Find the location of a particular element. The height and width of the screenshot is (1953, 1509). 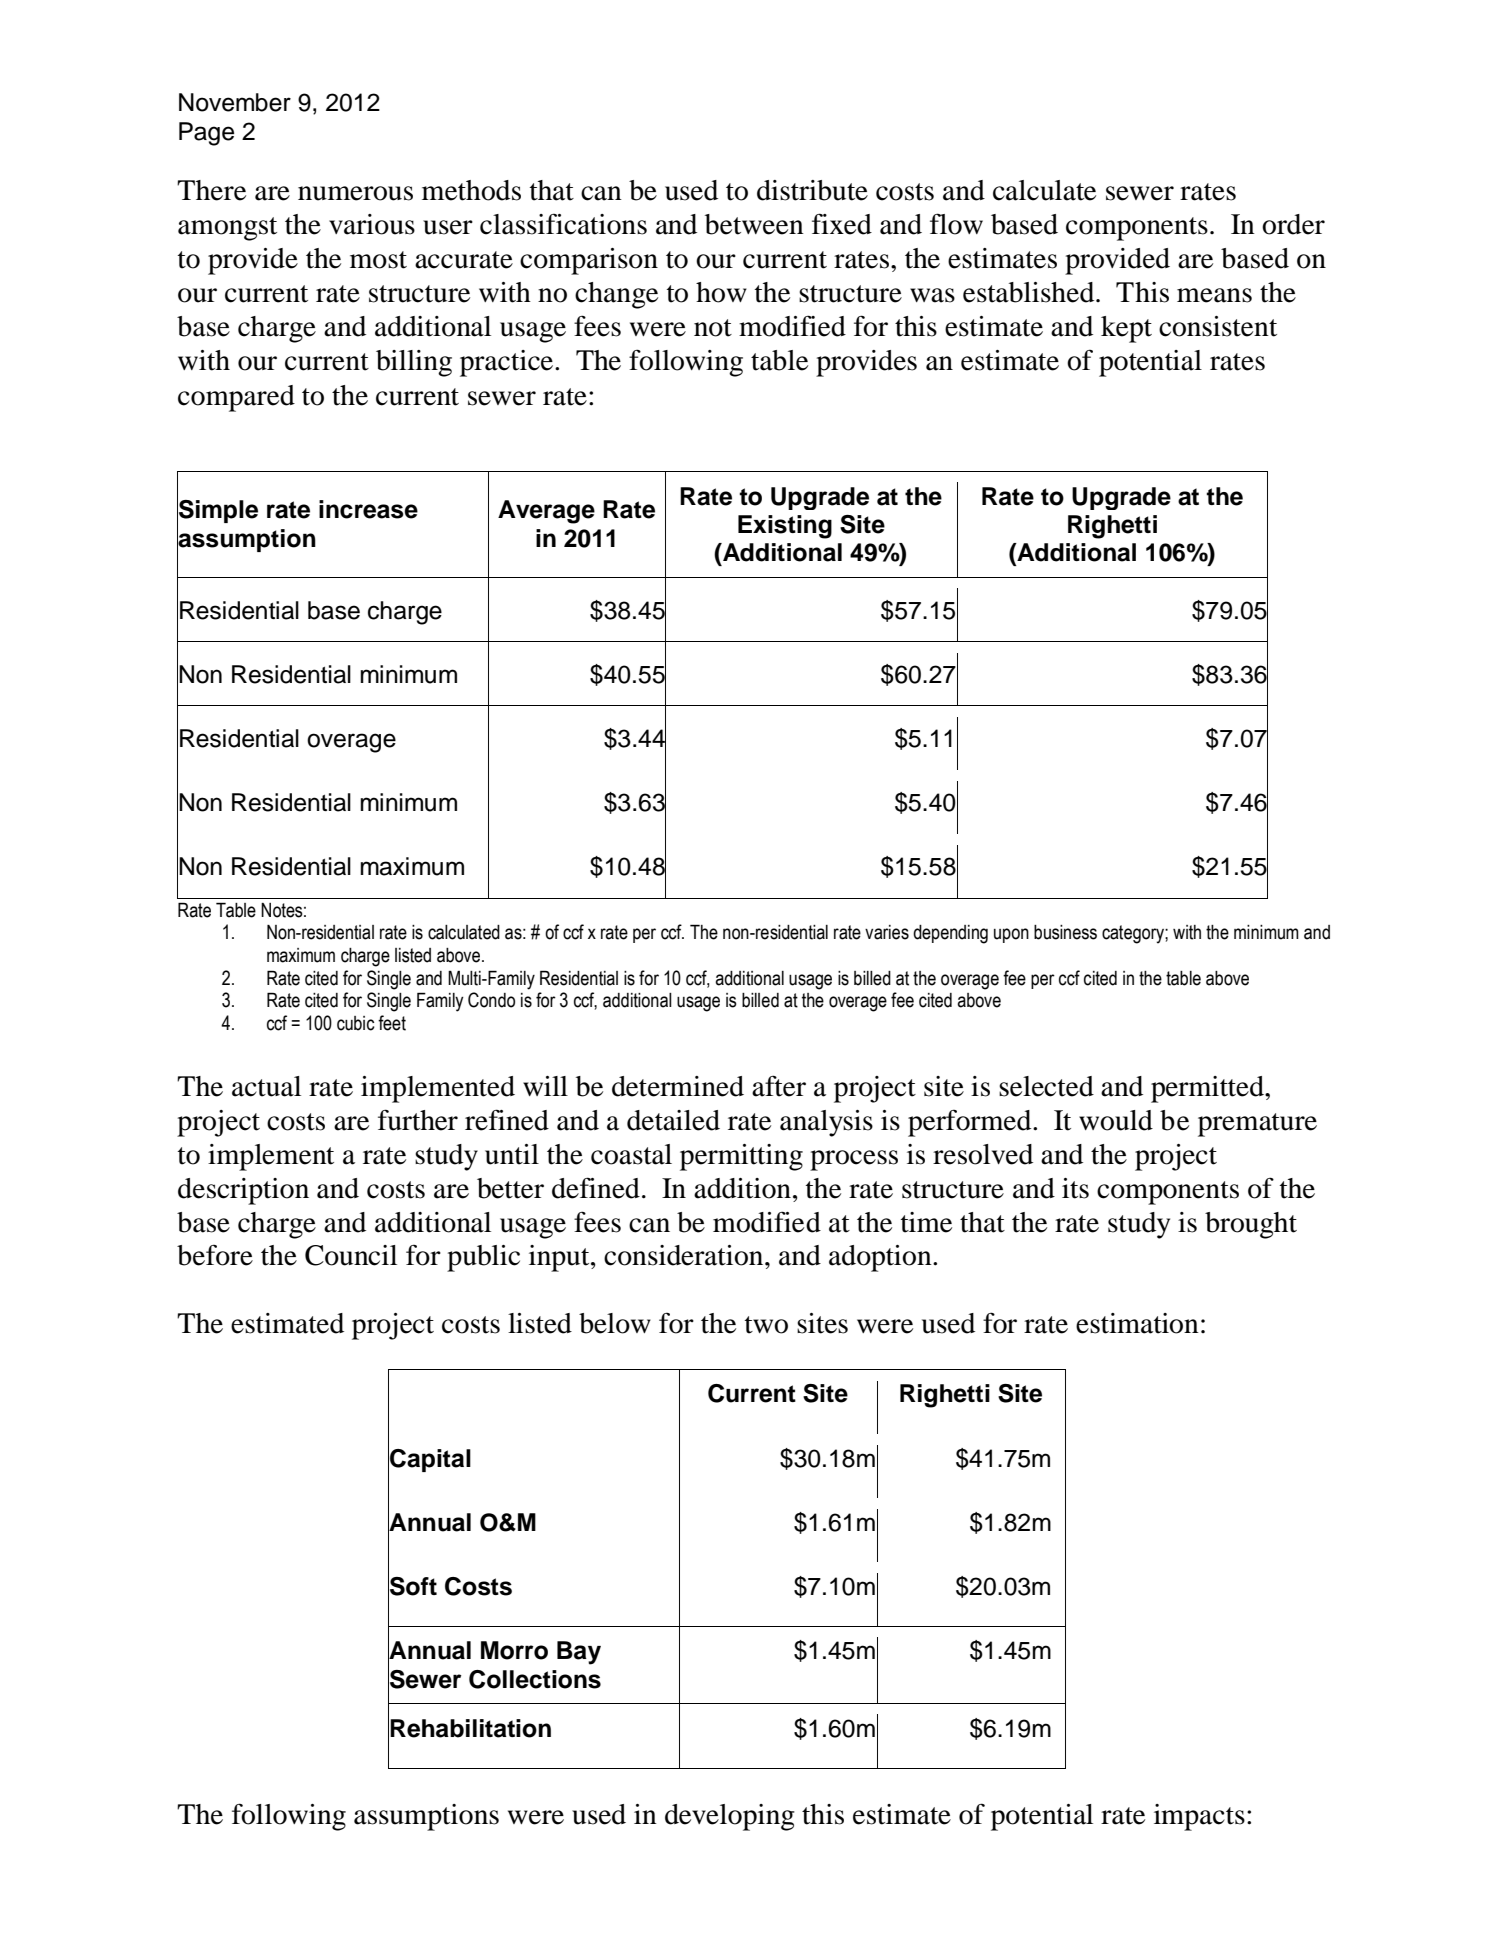

Council is located at coordinates (351, 1255).
